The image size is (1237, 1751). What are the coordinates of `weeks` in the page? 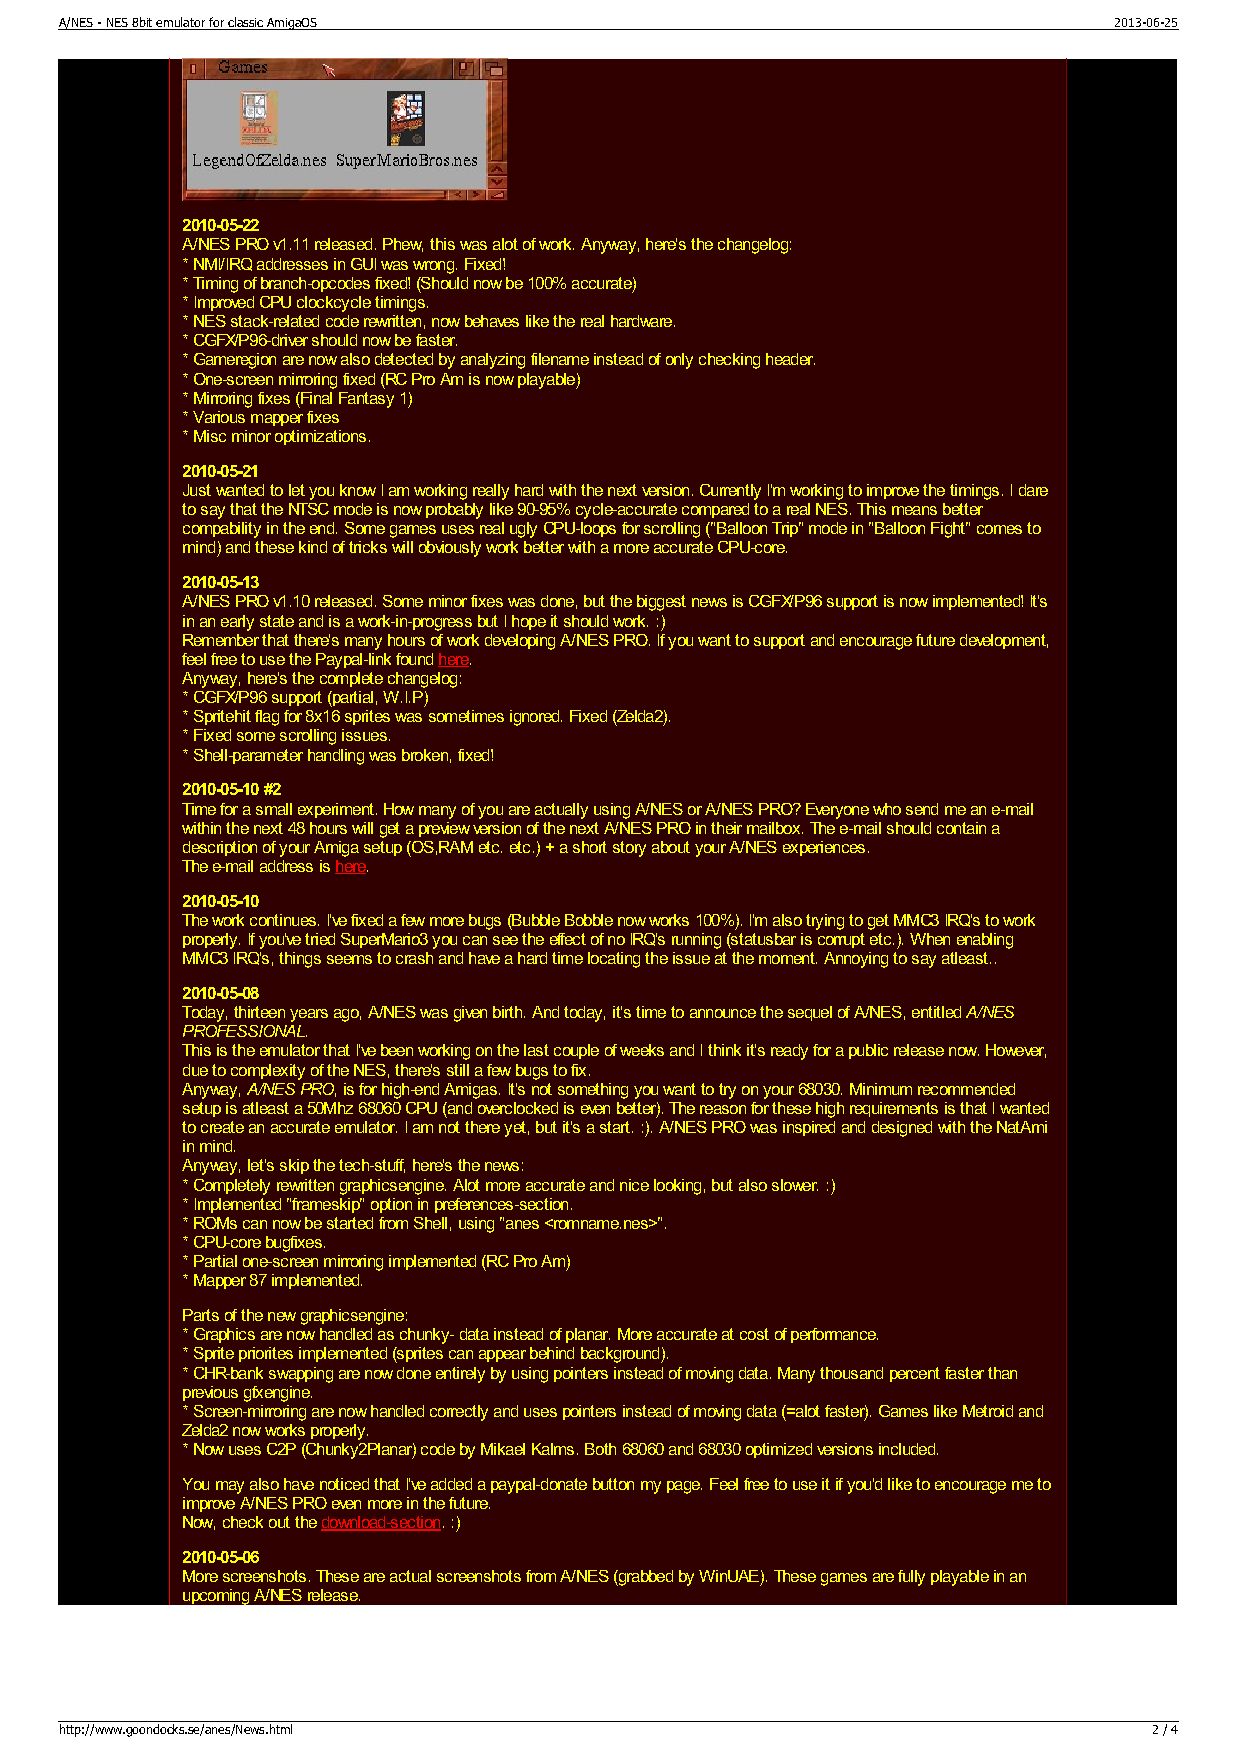 It's located at (642, 1050).
